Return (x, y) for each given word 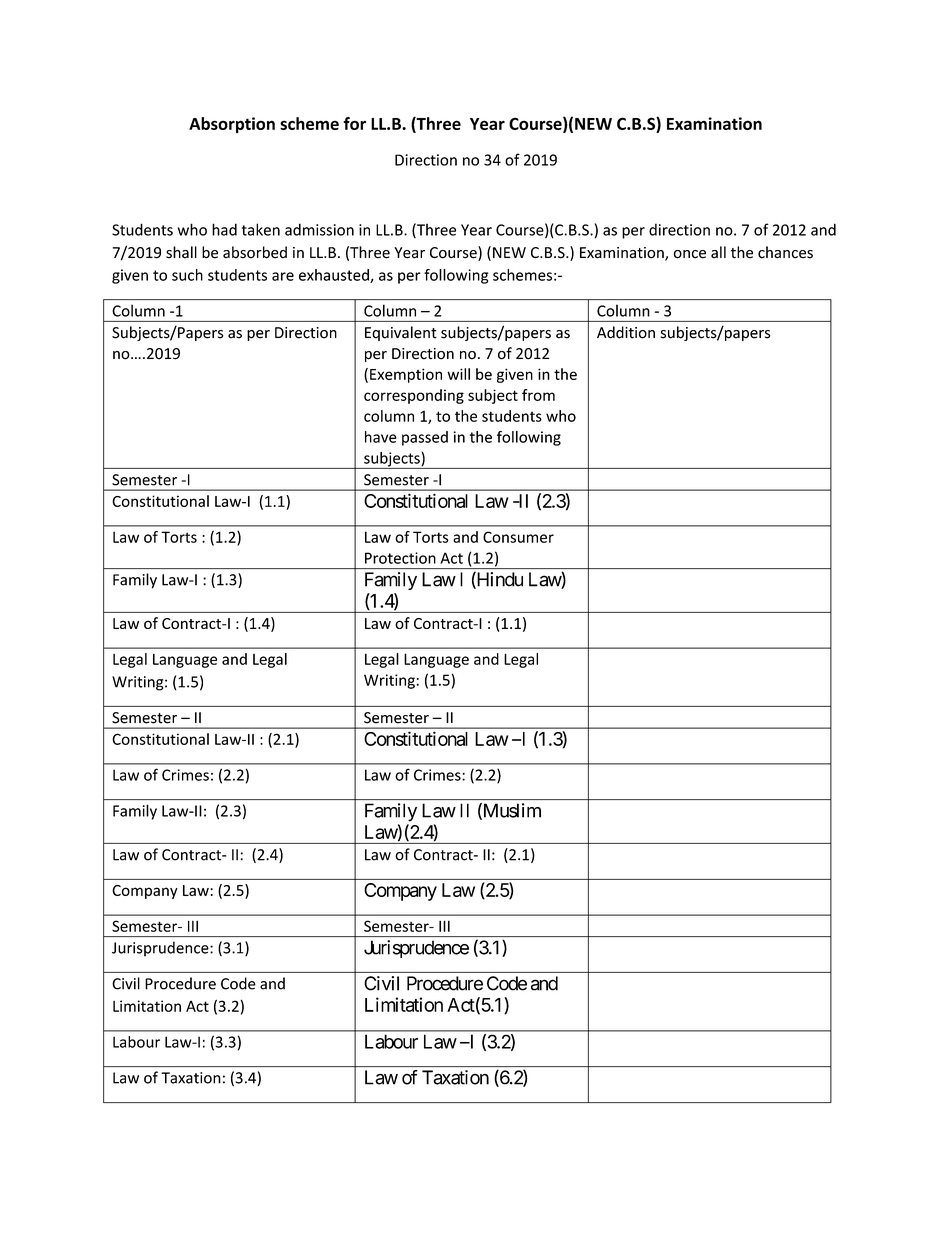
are (283, 276)
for (355, 123)
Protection (400, 558)
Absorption (232, 125)
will (458, 374)
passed (425, 438)
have (381, 437)
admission (319, 229)
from (538, 395)
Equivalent (401, 333)
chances (785, 252)
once (690, 254)
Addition (626, 332)
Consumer (518, 537)
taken (261, 229)
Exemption (406, 375)
